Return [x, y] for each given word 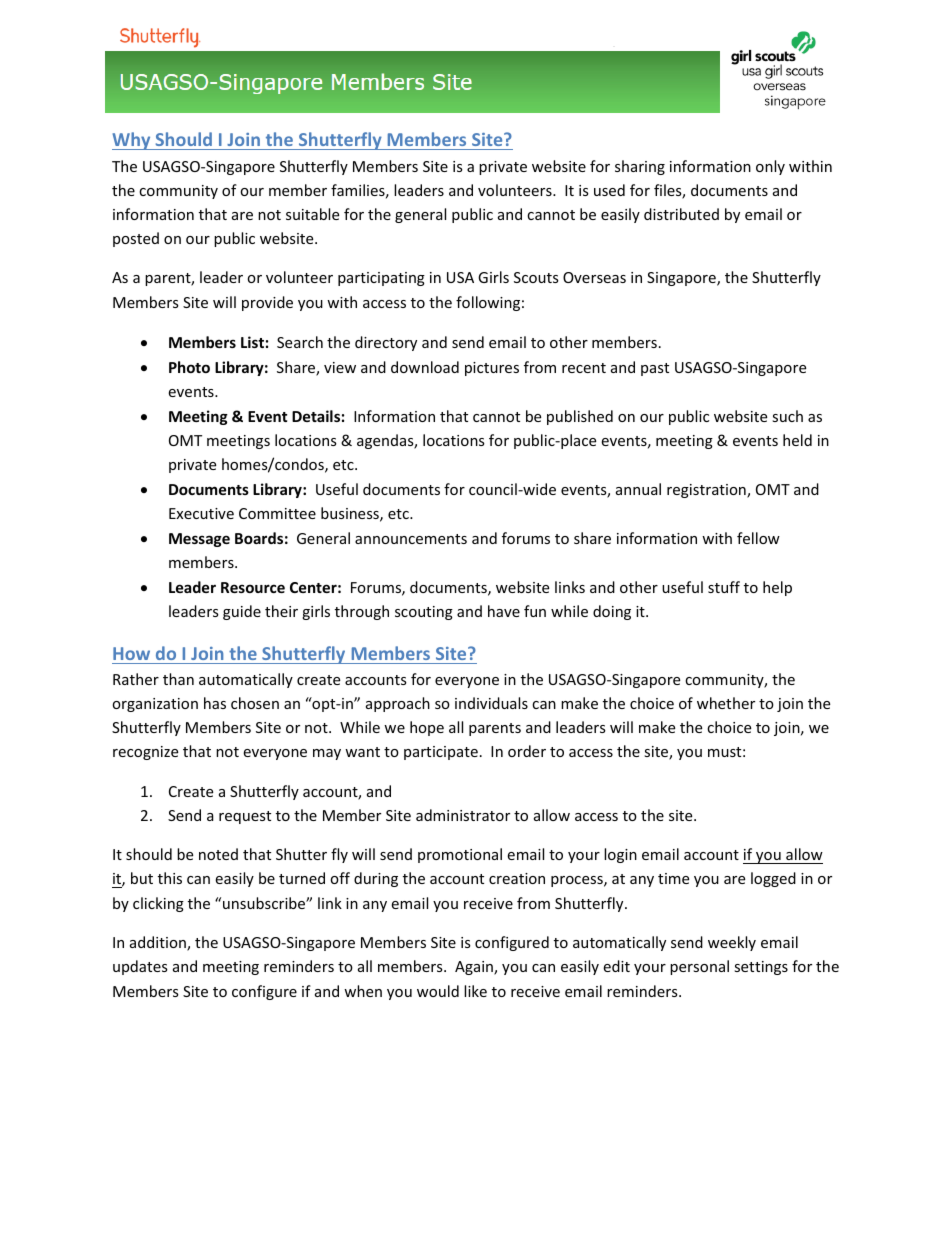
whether [726, 703]
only [770, 167]
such [787, 416]
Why [132, 141]
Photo [189, 367]
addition [159, 943]
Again [475, 968]
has [215, 703]
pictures [492, 369]
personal [699, 967]
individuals [491, 703]
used [609, 190]
